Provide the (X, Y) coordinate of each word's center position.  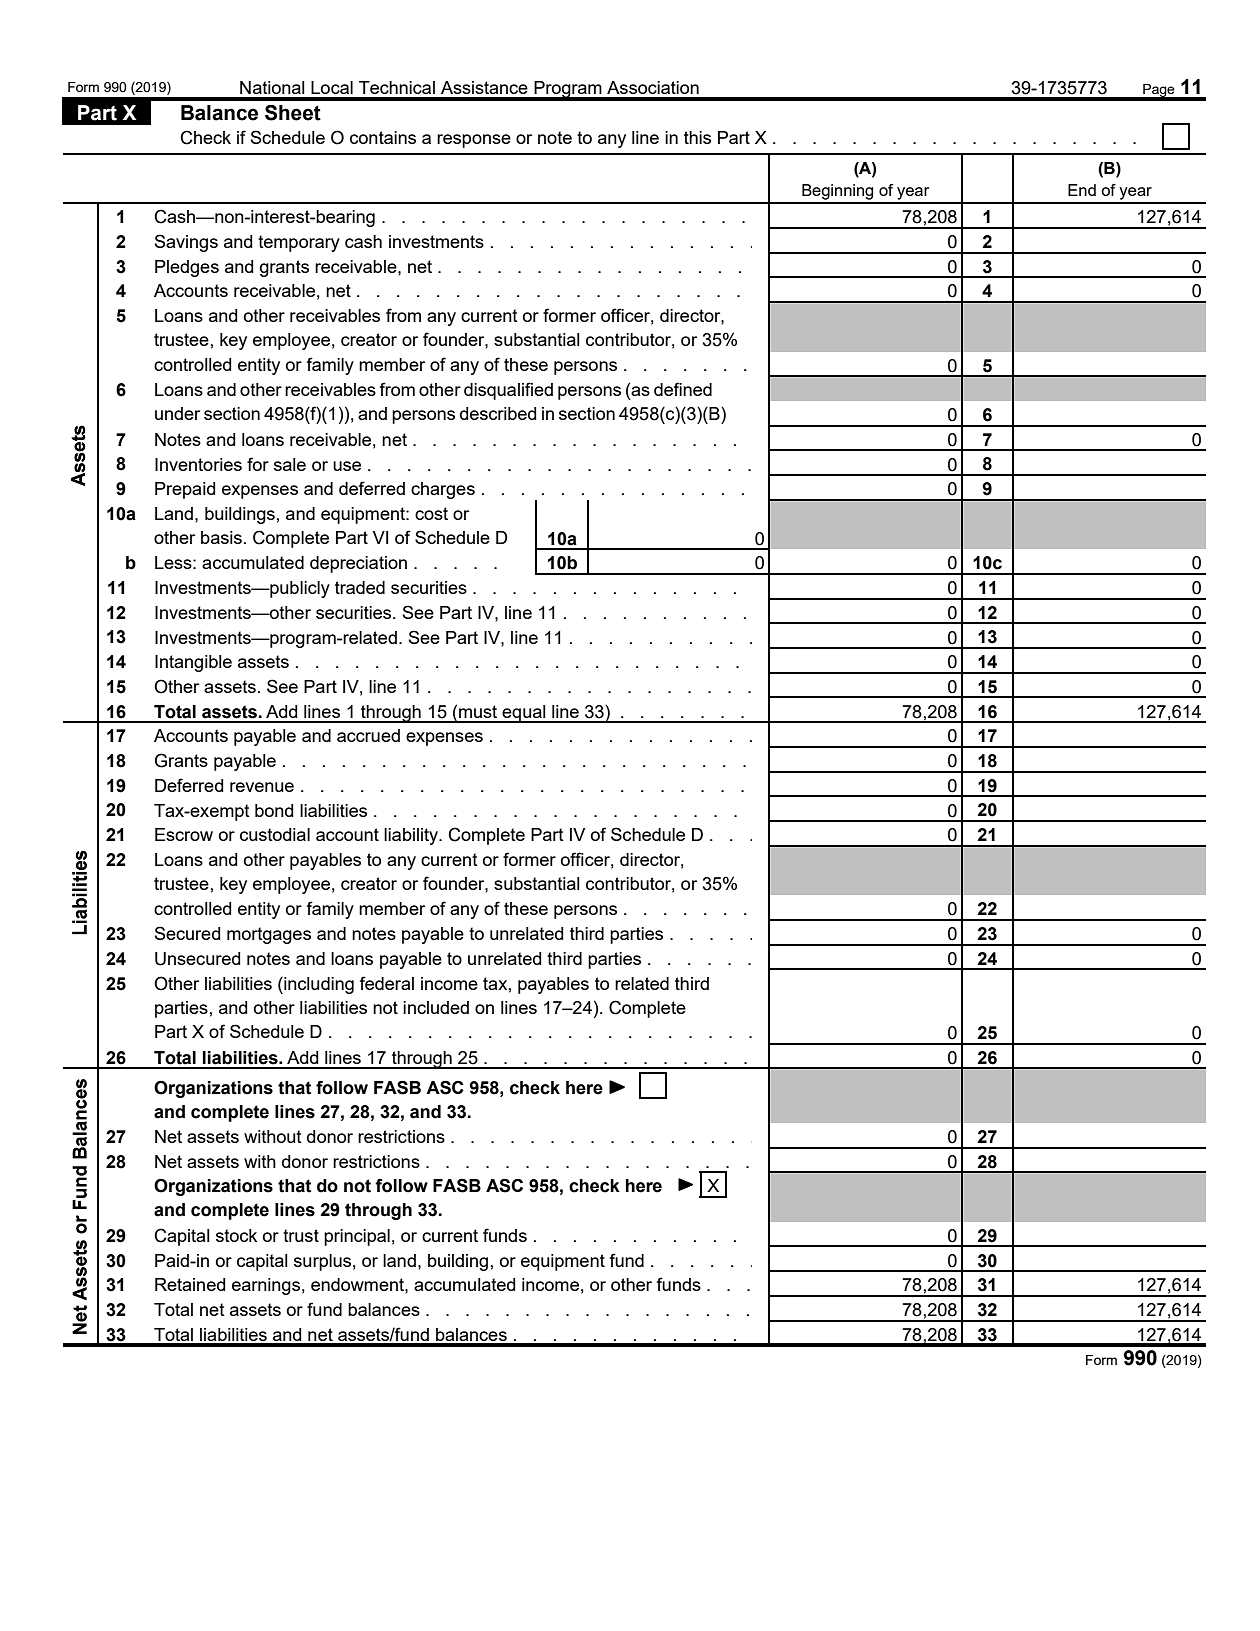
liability (412, 836)
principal (357, 1237)
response (474, 141)
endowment (358, 1284)
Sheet (293, 113)
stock (236, 1235)
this (697, 137)
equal (524, 714)
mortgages (269, 935)
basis (221, 537)
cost (431, 513)
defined (683, 389)
